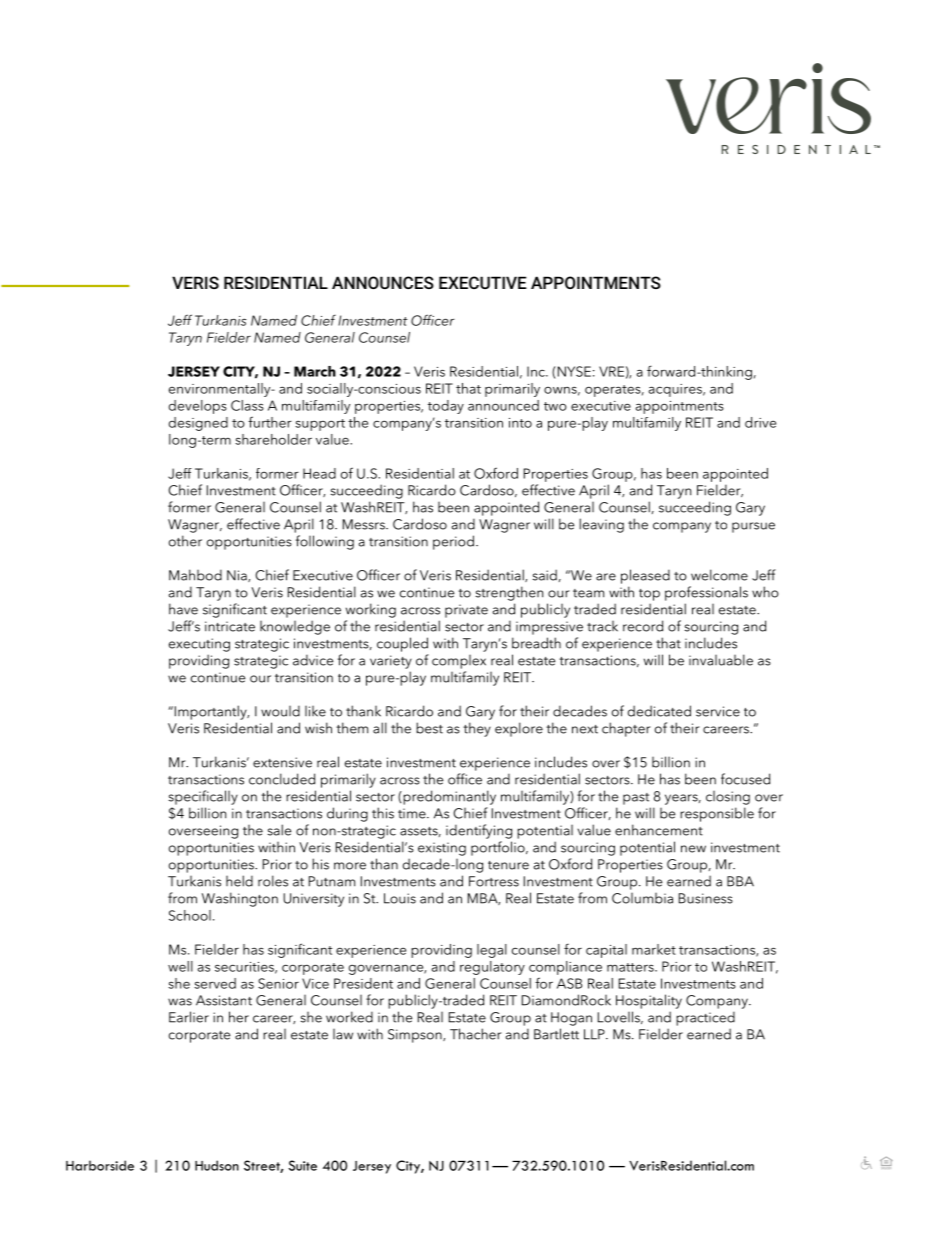 This page has width=952, height=1233. What do you see at coordinates (273, 439) in the page?
I see `shareholder` at bounding box center [273, 439].
